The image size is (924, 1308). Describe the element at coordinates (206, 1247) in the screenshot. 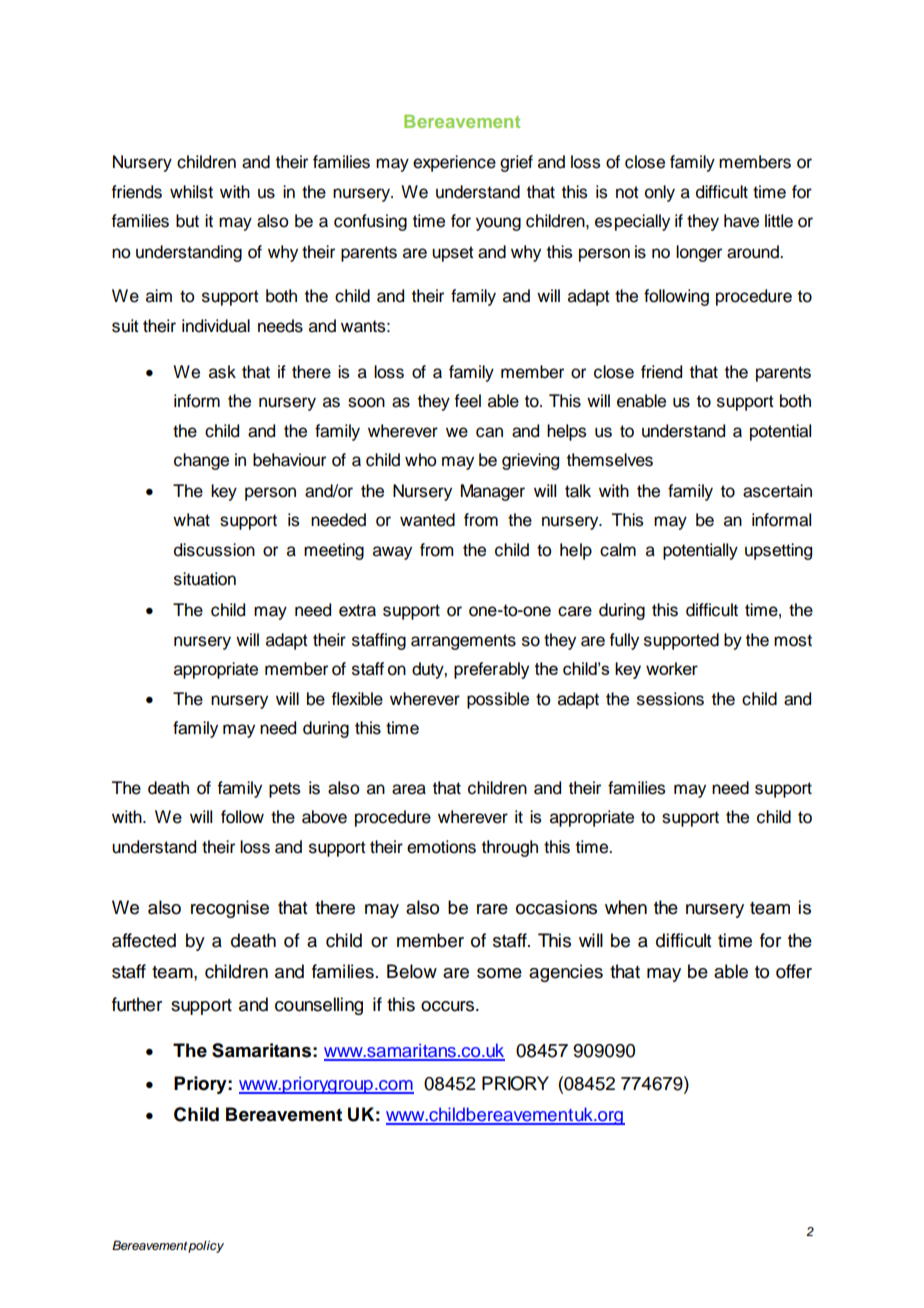

I see `policy` at that location.
